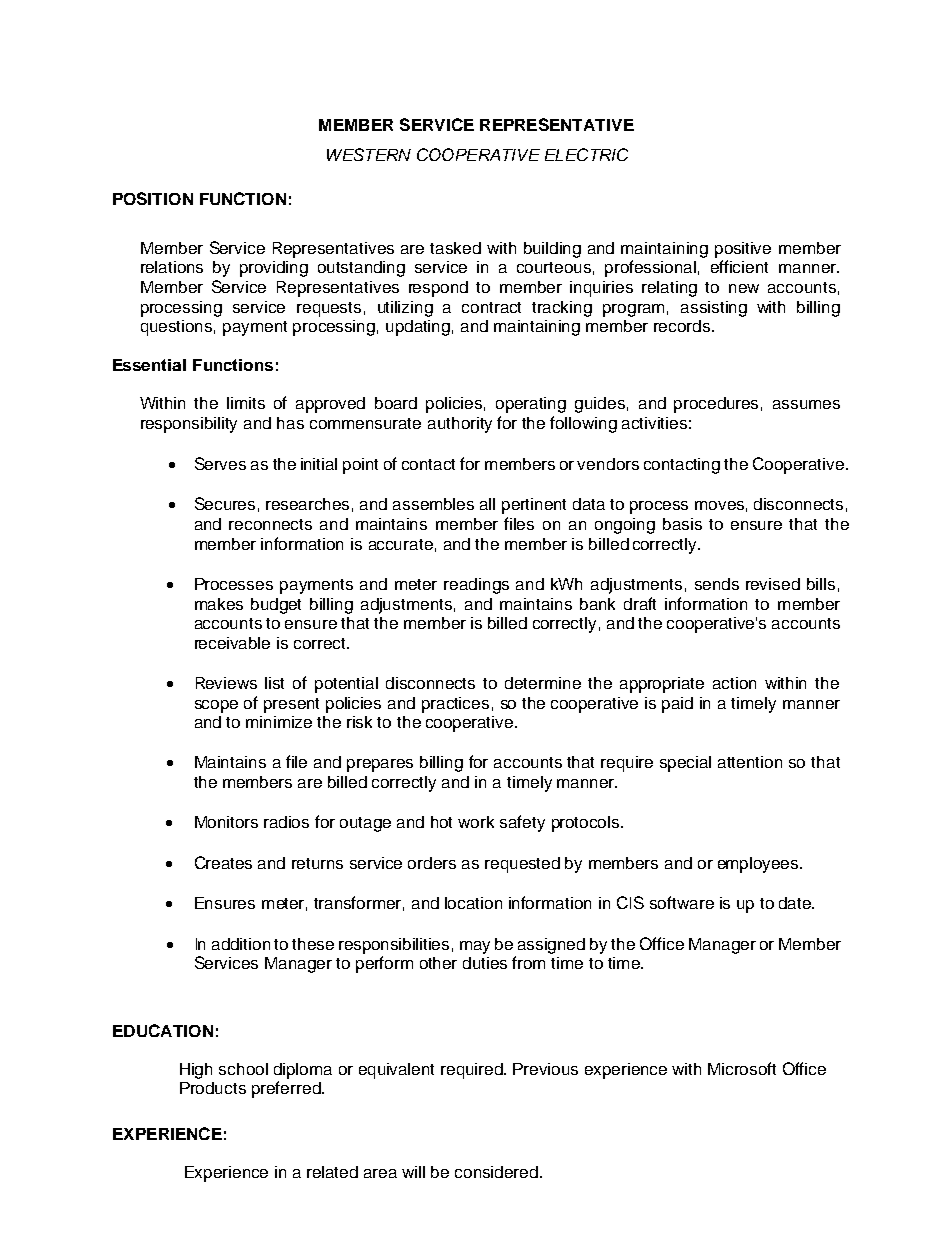 Image resolution: width=952 pixels, height=1233 pixels. I want to click on all, so click(487, 504).
